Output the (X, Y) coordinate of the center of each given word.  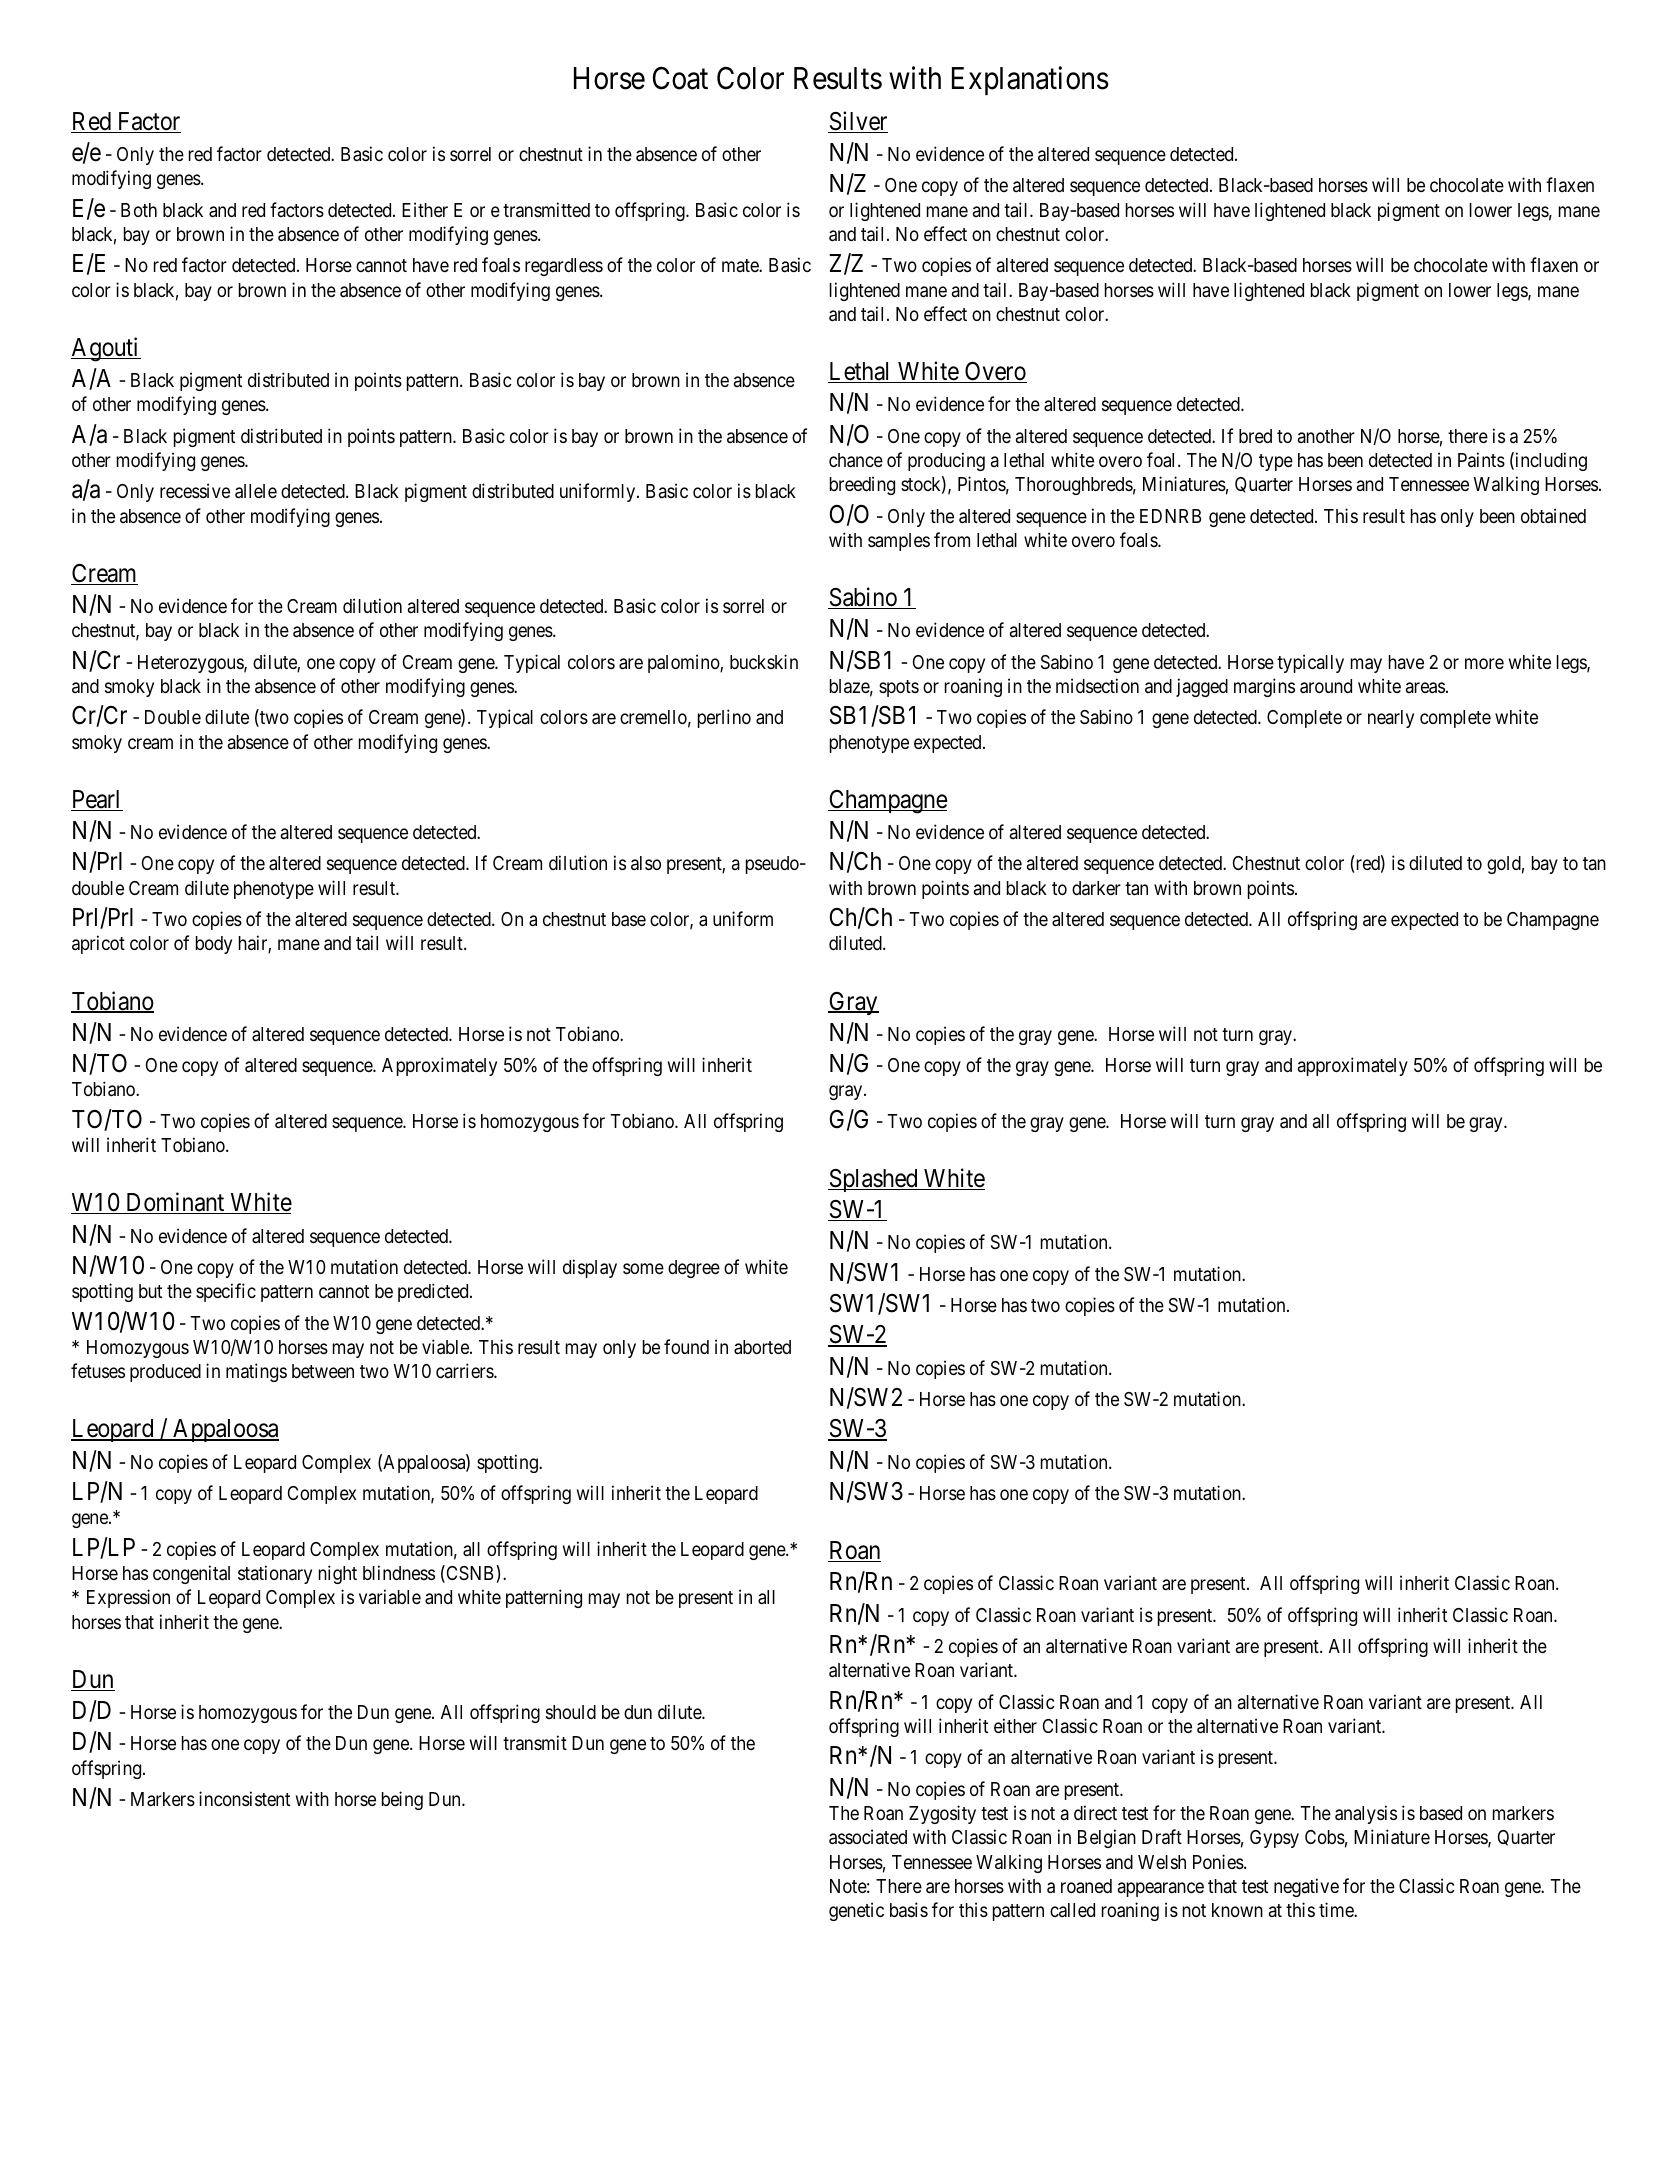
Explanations (1030, 80)
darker (1096, 888)
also (646, 863)
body (214, 945)
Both (139, 210)
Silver (858, 122)
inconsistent (244, 1798)
